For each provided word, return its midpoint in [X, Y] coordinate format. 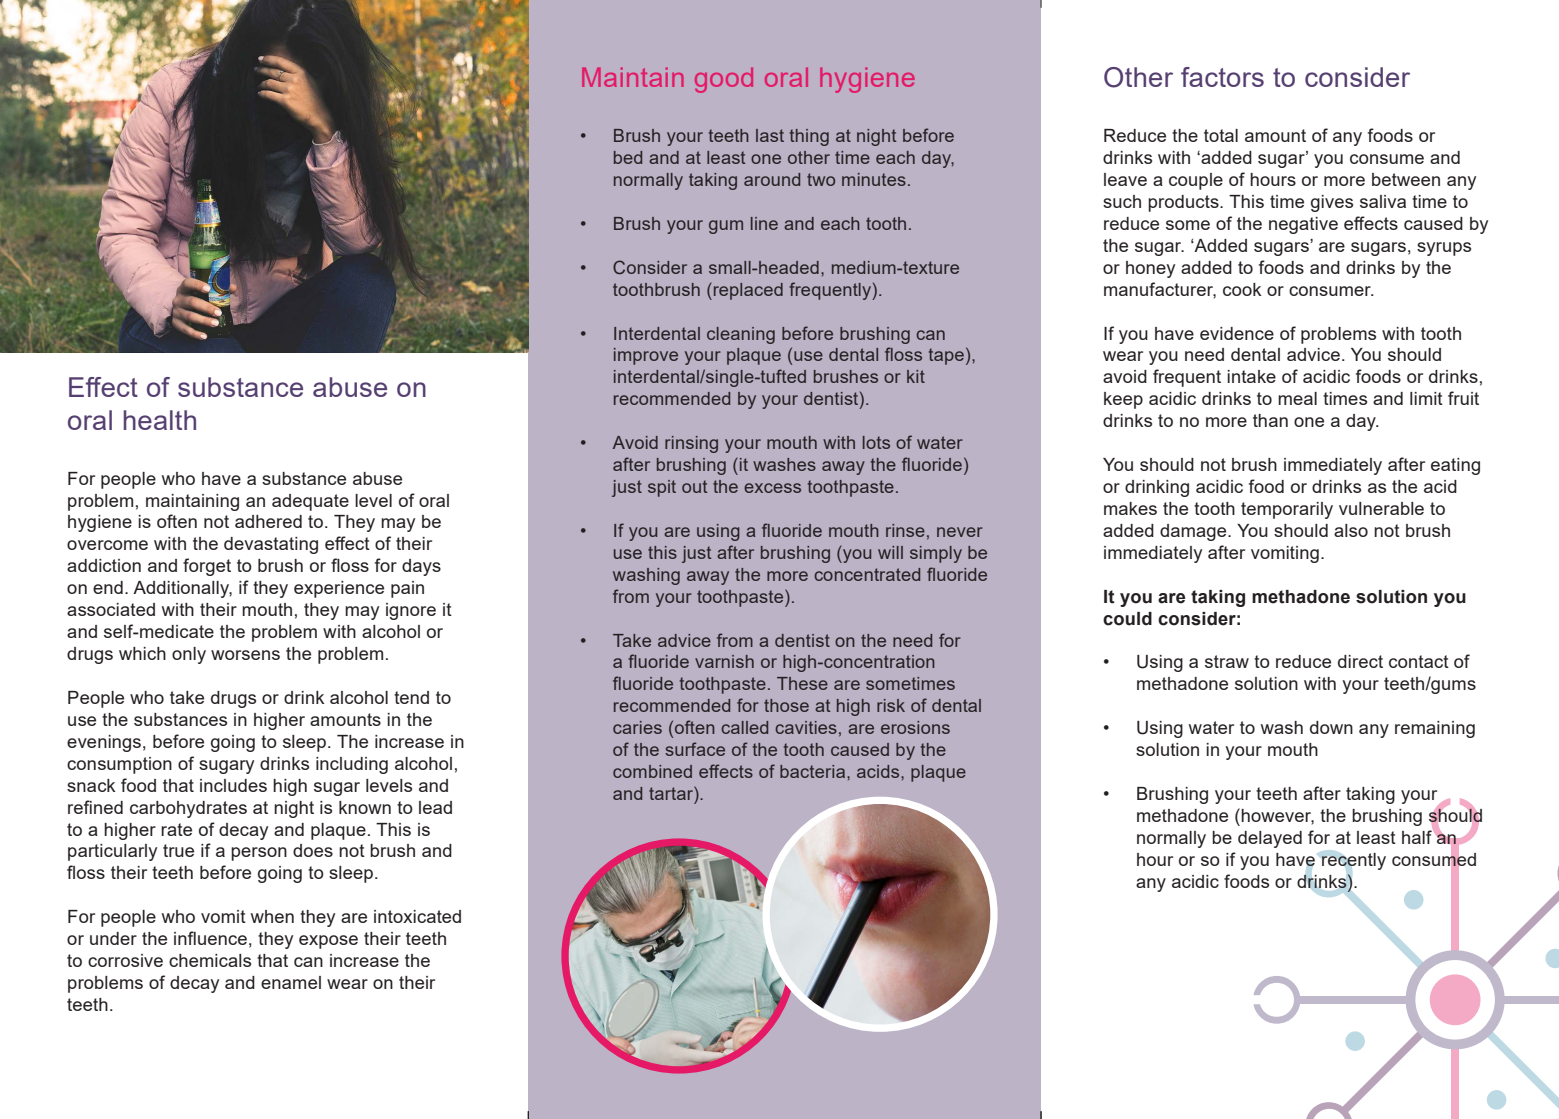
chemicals [210, 960]
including [352, 765]
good [724, 80]
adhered [268, 521]
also [1351, 530]
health [160, 420]
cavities [806, 727]
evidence [1237, 333]
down [1331, 727]
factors [1222, 77]
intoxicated [417, 916]
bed [628, 157]
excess [772, 488]
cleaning [741, 335]
